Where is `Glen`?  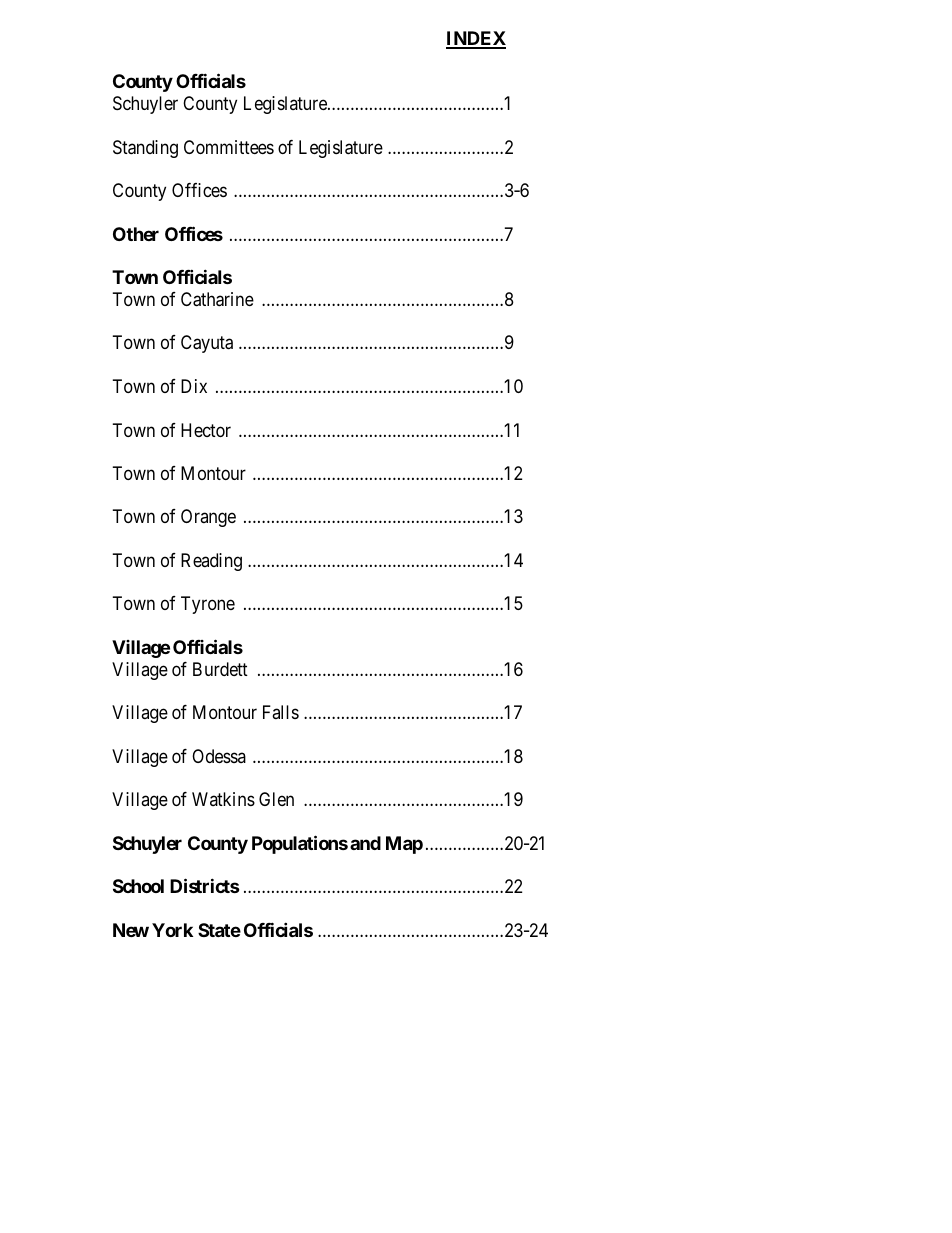
Glen is located at coordinates (276, 799).
